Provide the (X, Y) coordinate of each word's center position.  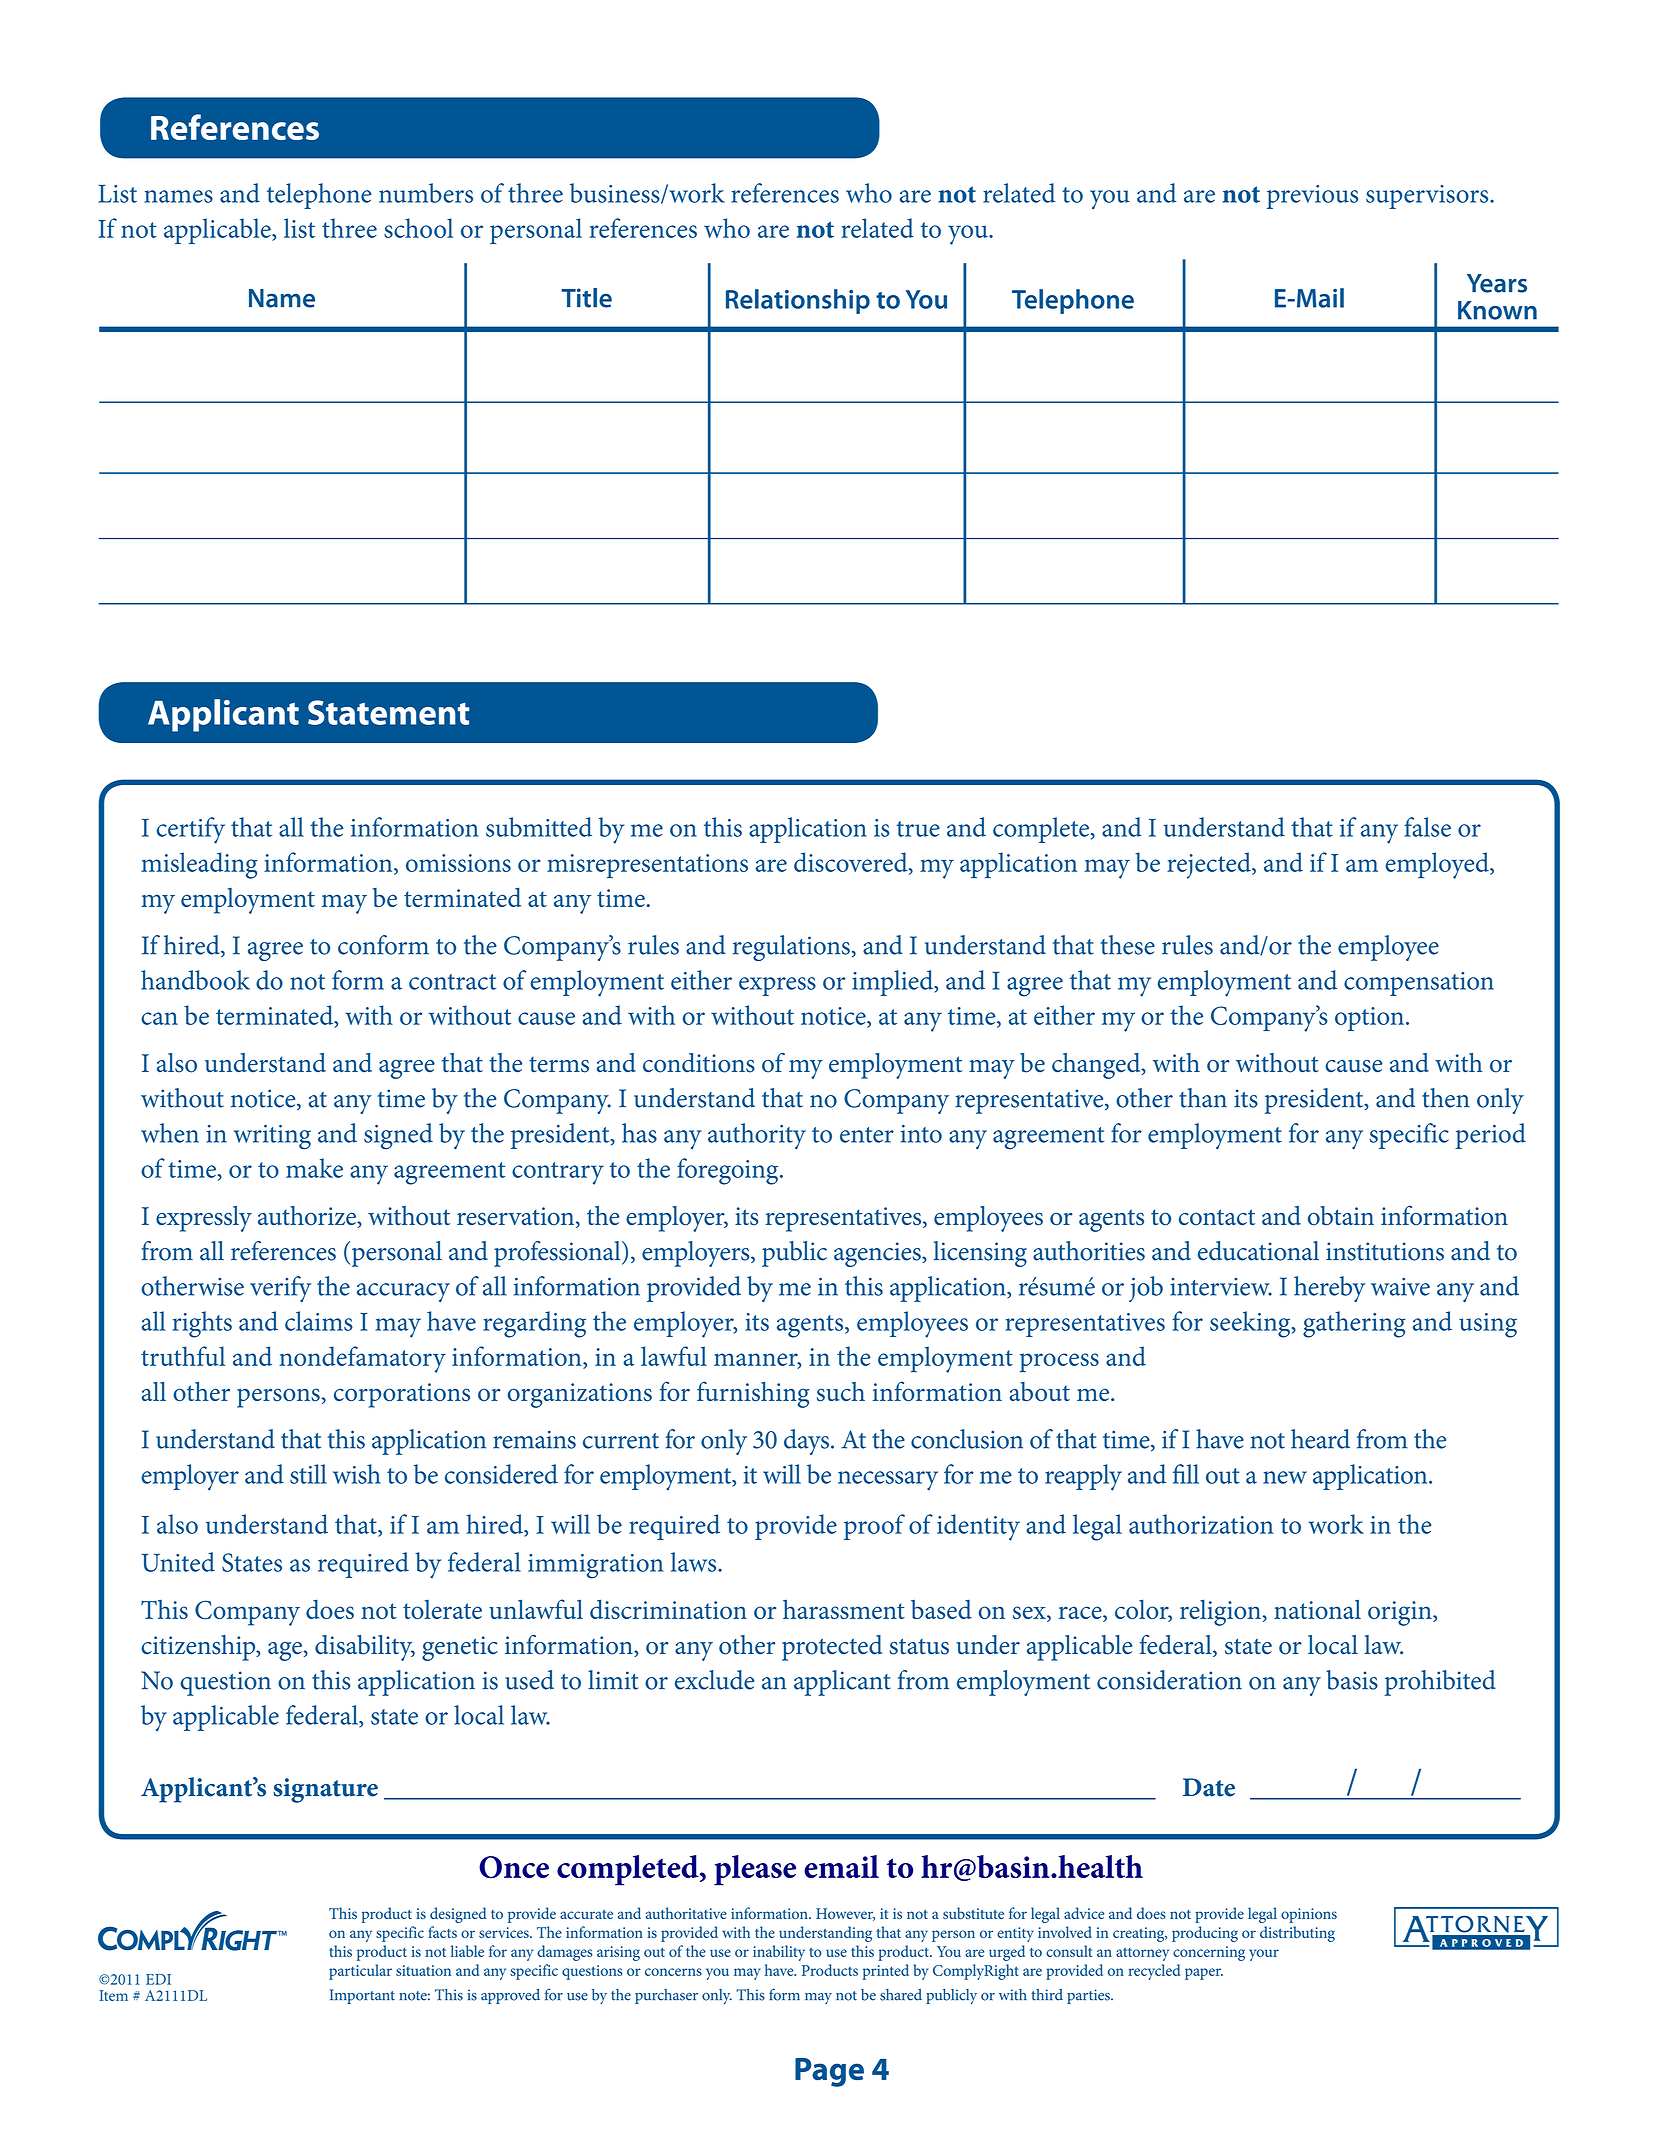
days (806, 1442)
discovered (852, 863)
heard (1320, 1439)
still (308, 1474)
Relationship (798, 301)
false (1427, 827)
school (418, 228)
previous (1312, 197)
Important (362, 1996)
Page (829, 2072)
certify (191, 830)
